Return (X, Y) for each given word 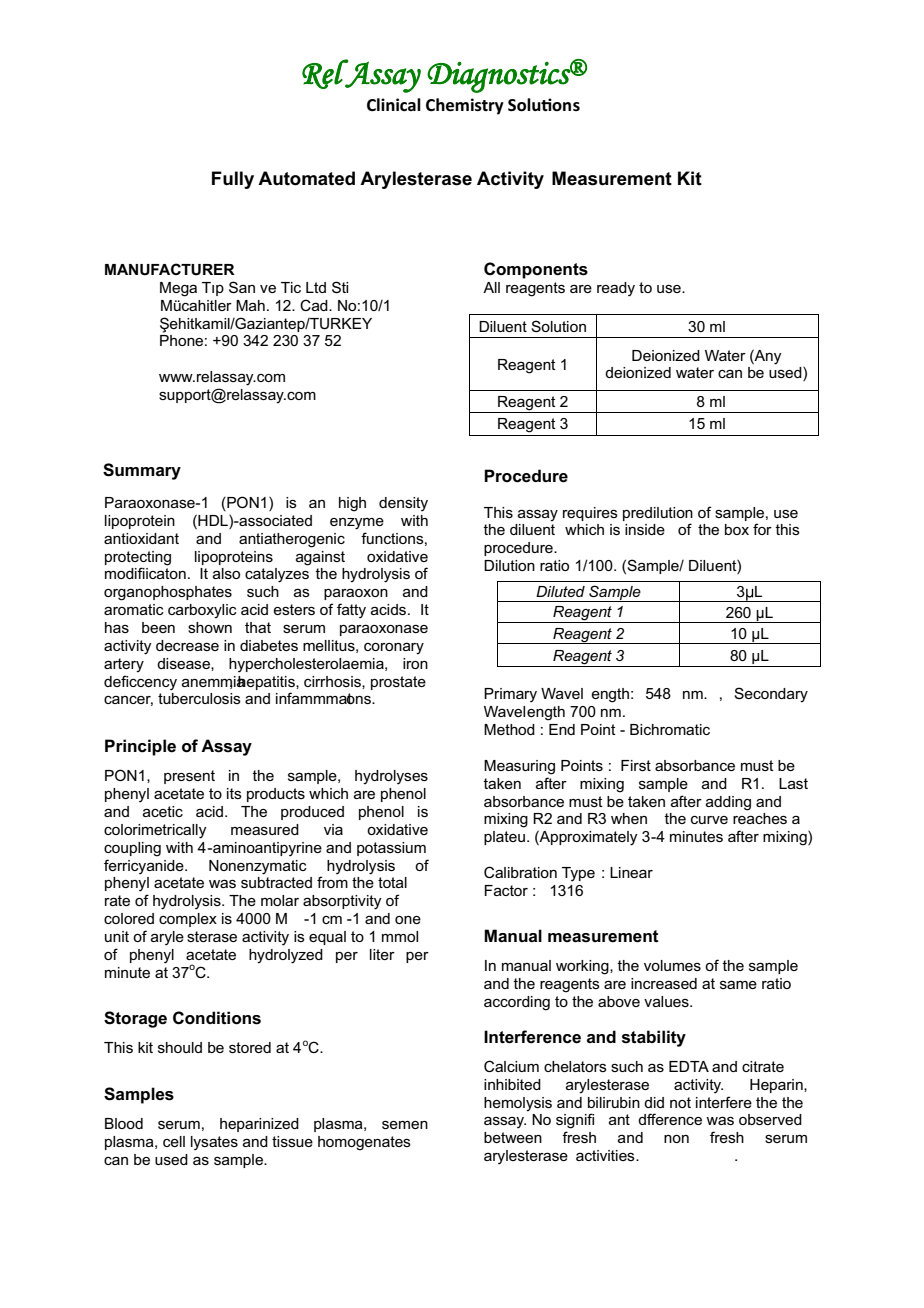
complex (188, 920)
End (562, 729)
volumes (672, 965)
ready (616, 289)
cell (174, 1141)
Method (509, 729)
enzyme (357, 524)
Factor (506, 890)
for (762, 529)
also (226, 573)
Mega (178, 289)
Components (536, 270)
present (189, 777)
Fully (233, 180)
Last (793, 783)
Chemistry (465, 106)
